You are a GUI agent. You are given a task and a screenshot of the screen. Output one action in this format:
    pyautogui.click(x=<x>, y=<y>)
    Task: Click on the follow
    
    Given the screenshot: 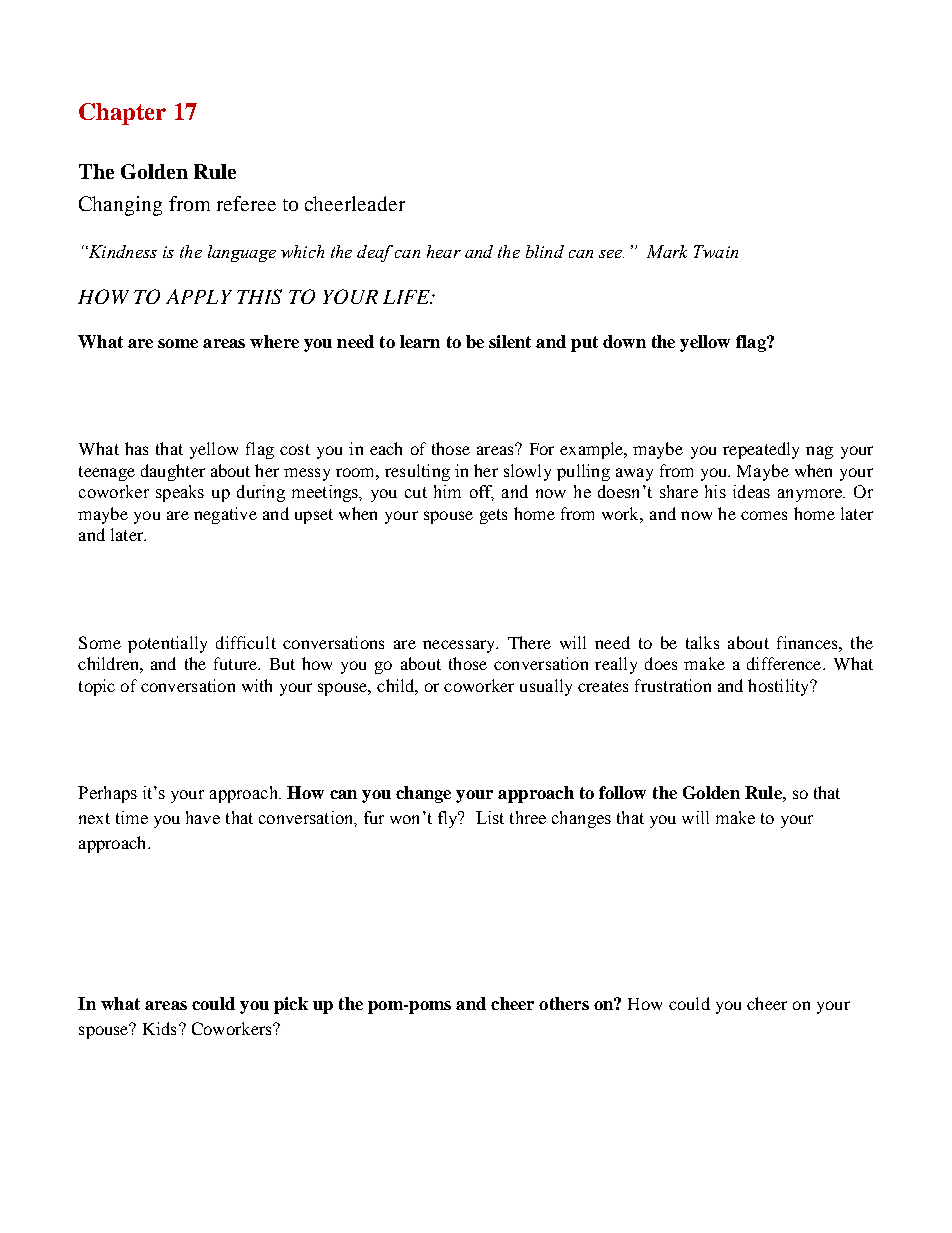 What is the action you would take?
    pyautogui.click(x=622, y=792)
